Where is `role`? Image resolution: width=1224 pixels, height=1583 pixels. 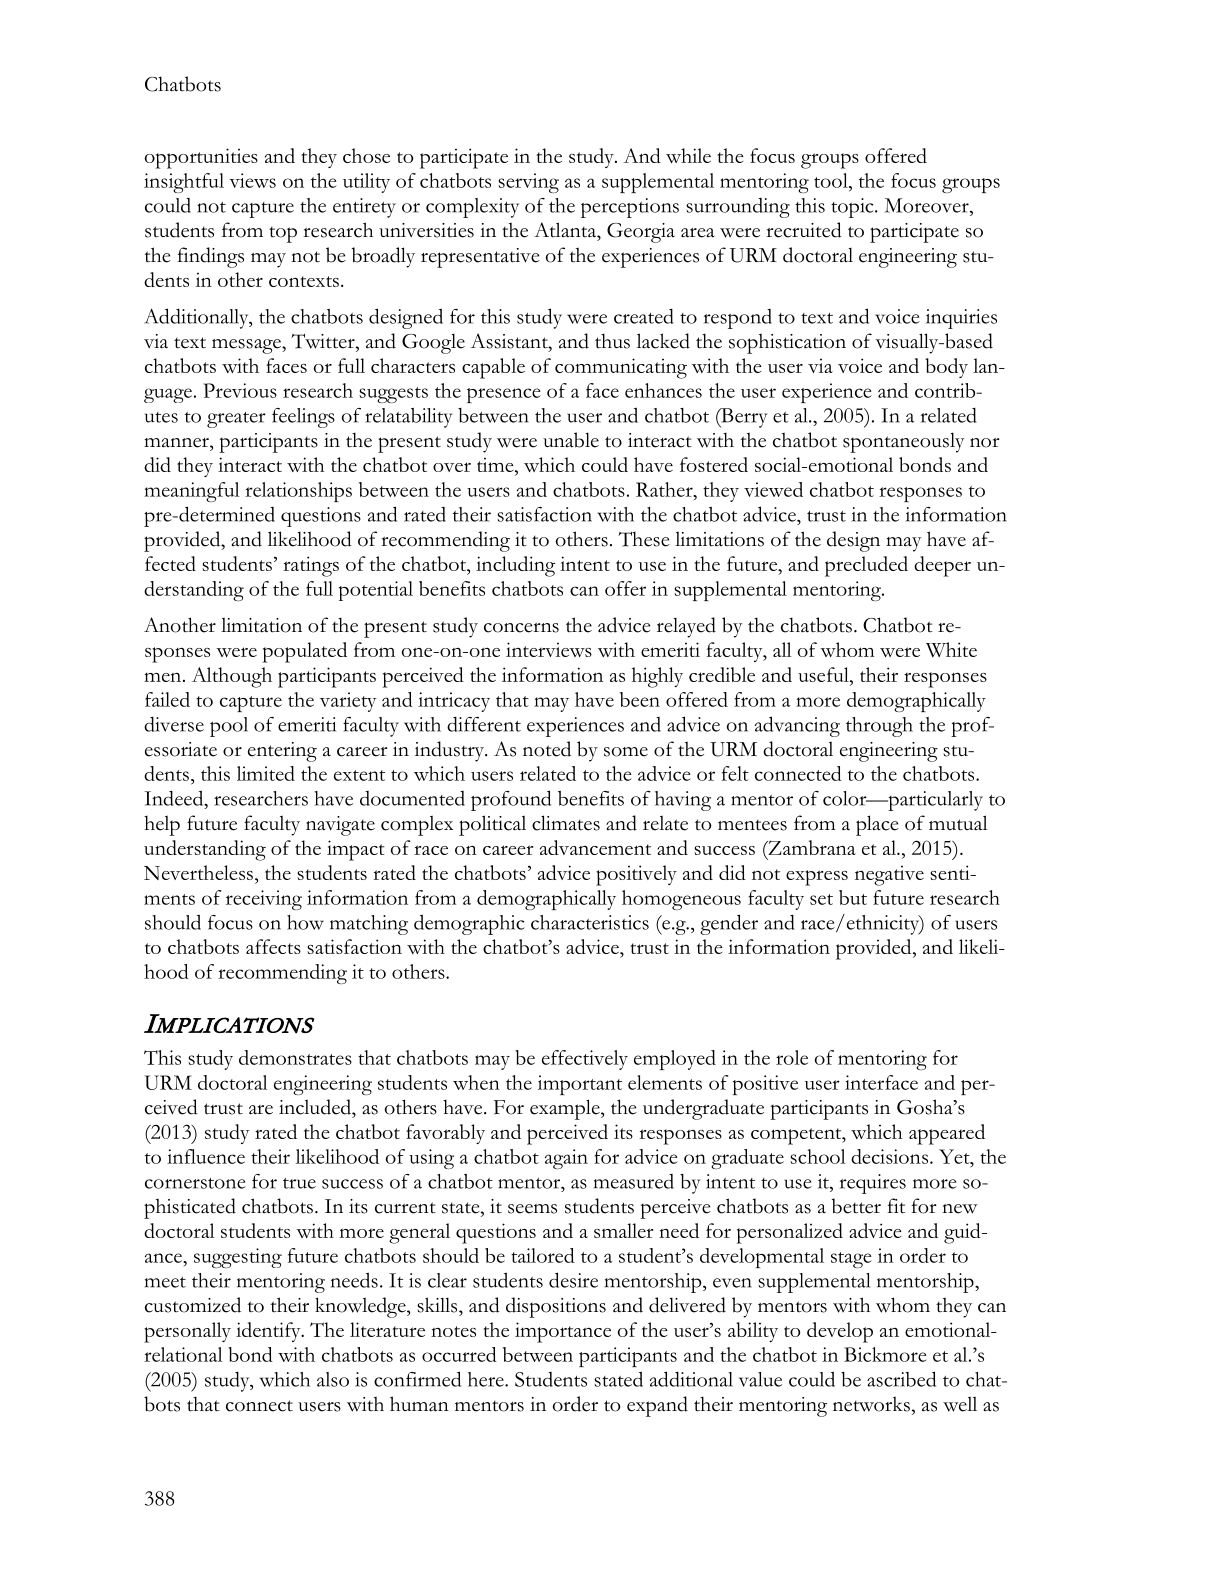
role is located at coordinates (792, 1057).
